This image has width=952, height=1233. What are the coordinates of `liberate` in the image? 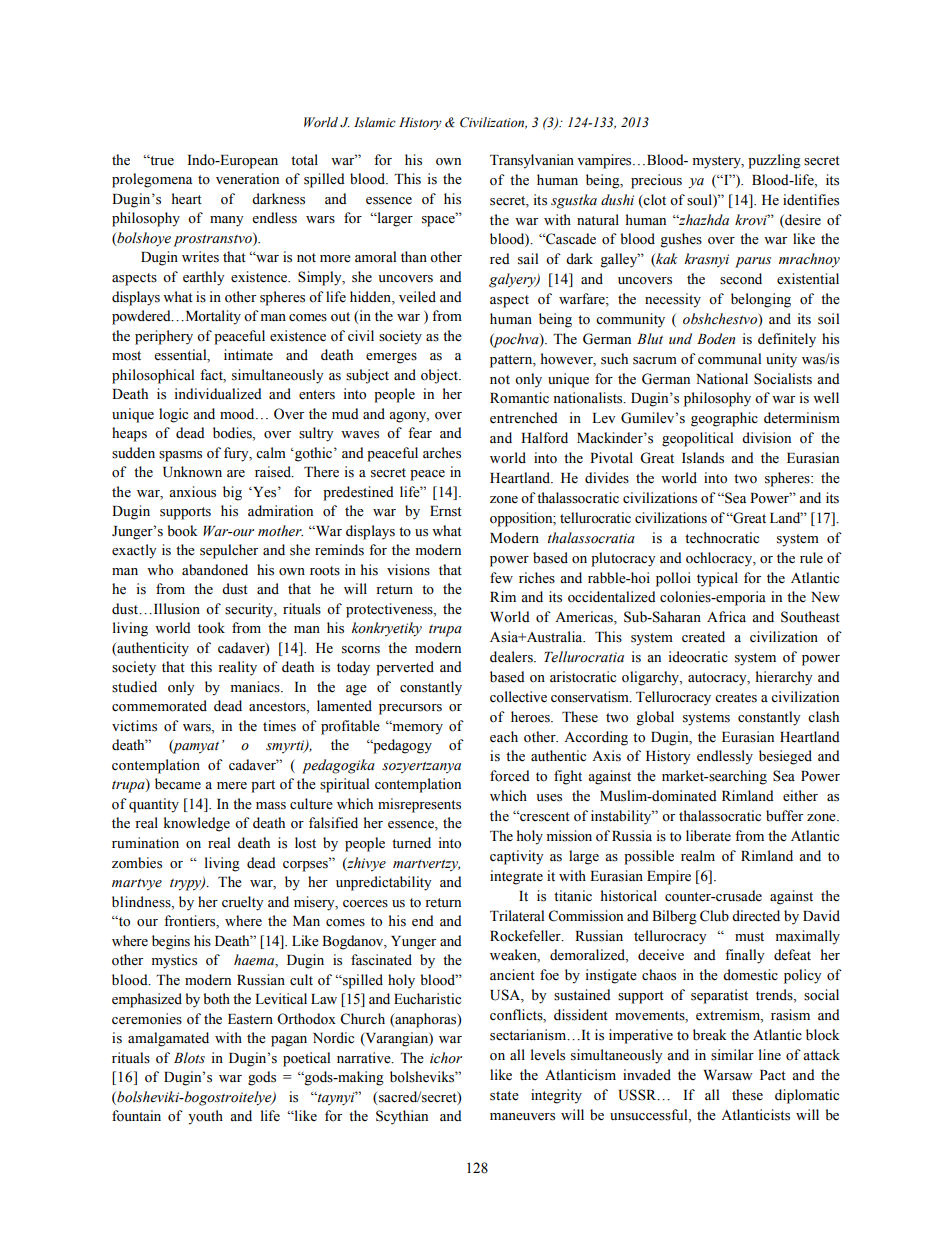 It's located at (708, 835).
